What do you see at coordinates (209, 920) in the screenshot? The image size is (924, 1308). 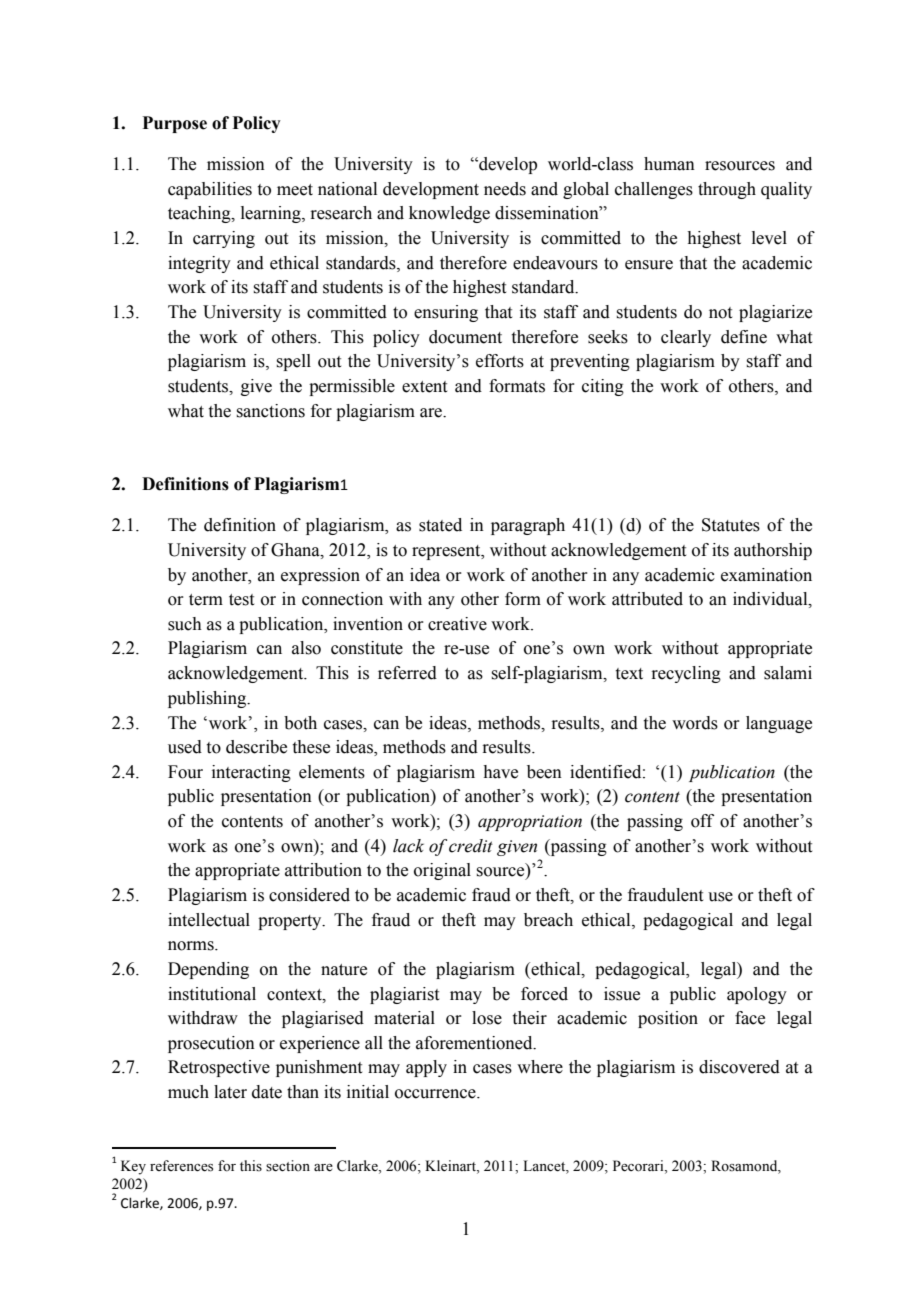 I see `intellectual` at bounding box center [209, 920].
